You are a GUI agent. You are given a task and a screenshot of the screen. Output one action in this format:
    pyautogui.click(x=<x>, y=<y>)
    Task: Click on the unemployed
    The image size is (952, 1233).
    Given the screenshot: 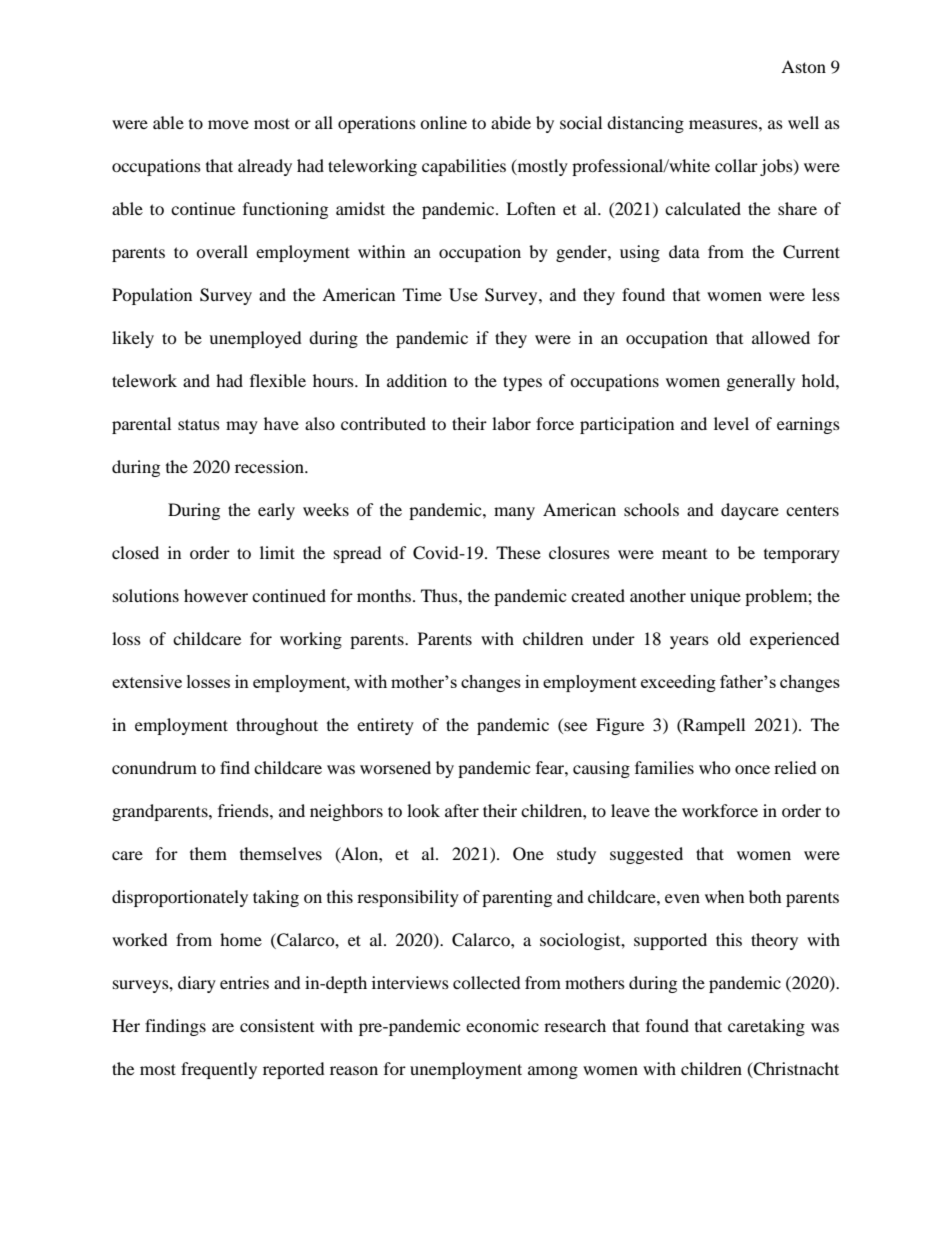 What is the action you would take?
    pyautogui.click(x=255, y=339)
